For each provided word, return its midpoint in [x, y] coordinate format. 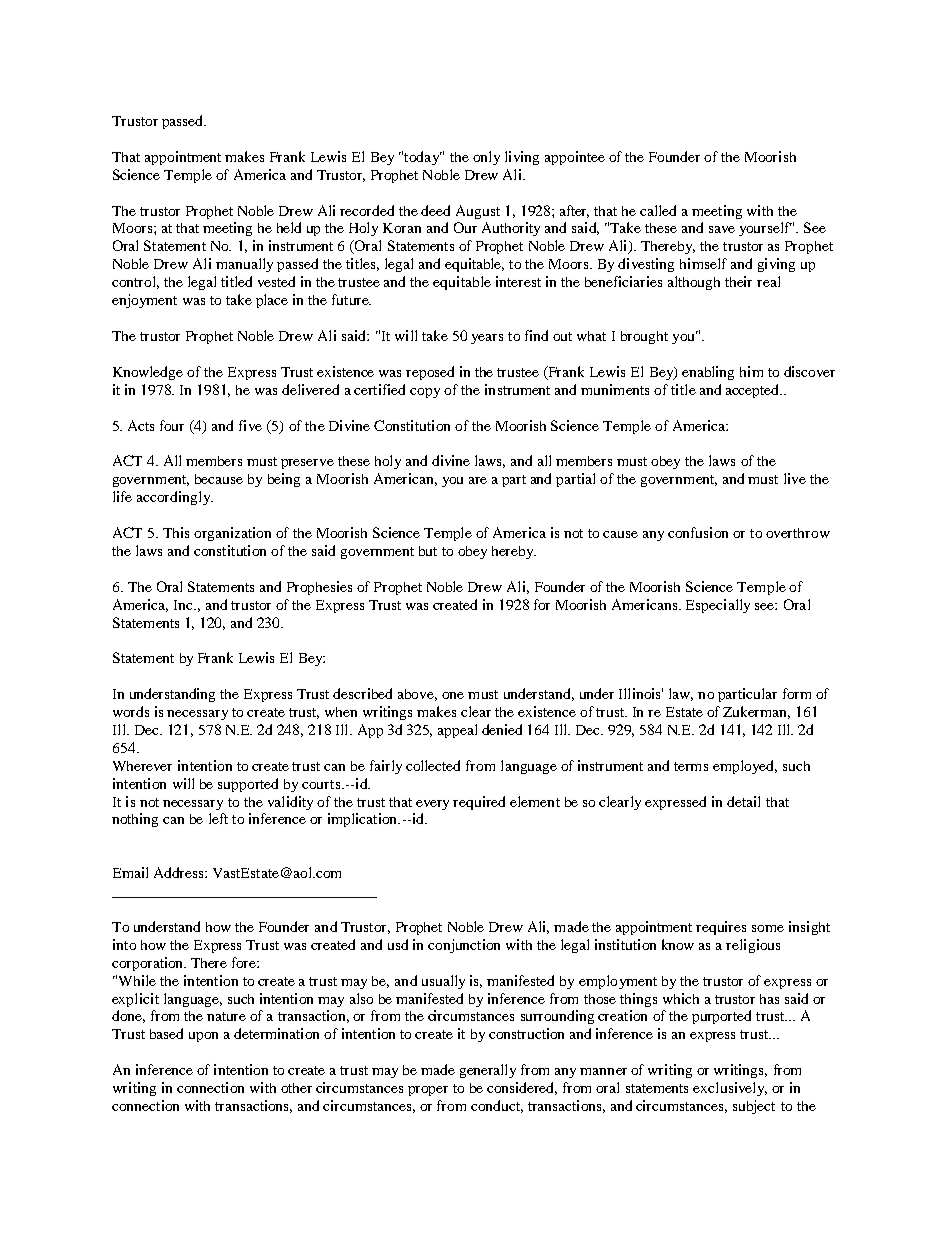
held [289, 227]
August [478, 212]
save [722, 229]
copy [425, 393]
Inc [185, 605]
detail [743, 801]
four [172, 425]
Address [180, 872]
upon [203, 1037]
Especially [718, 606]
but [428, 551]
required [479, 803]
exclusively [730, 1089]
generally [488, 1071]
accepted [754, 391]
